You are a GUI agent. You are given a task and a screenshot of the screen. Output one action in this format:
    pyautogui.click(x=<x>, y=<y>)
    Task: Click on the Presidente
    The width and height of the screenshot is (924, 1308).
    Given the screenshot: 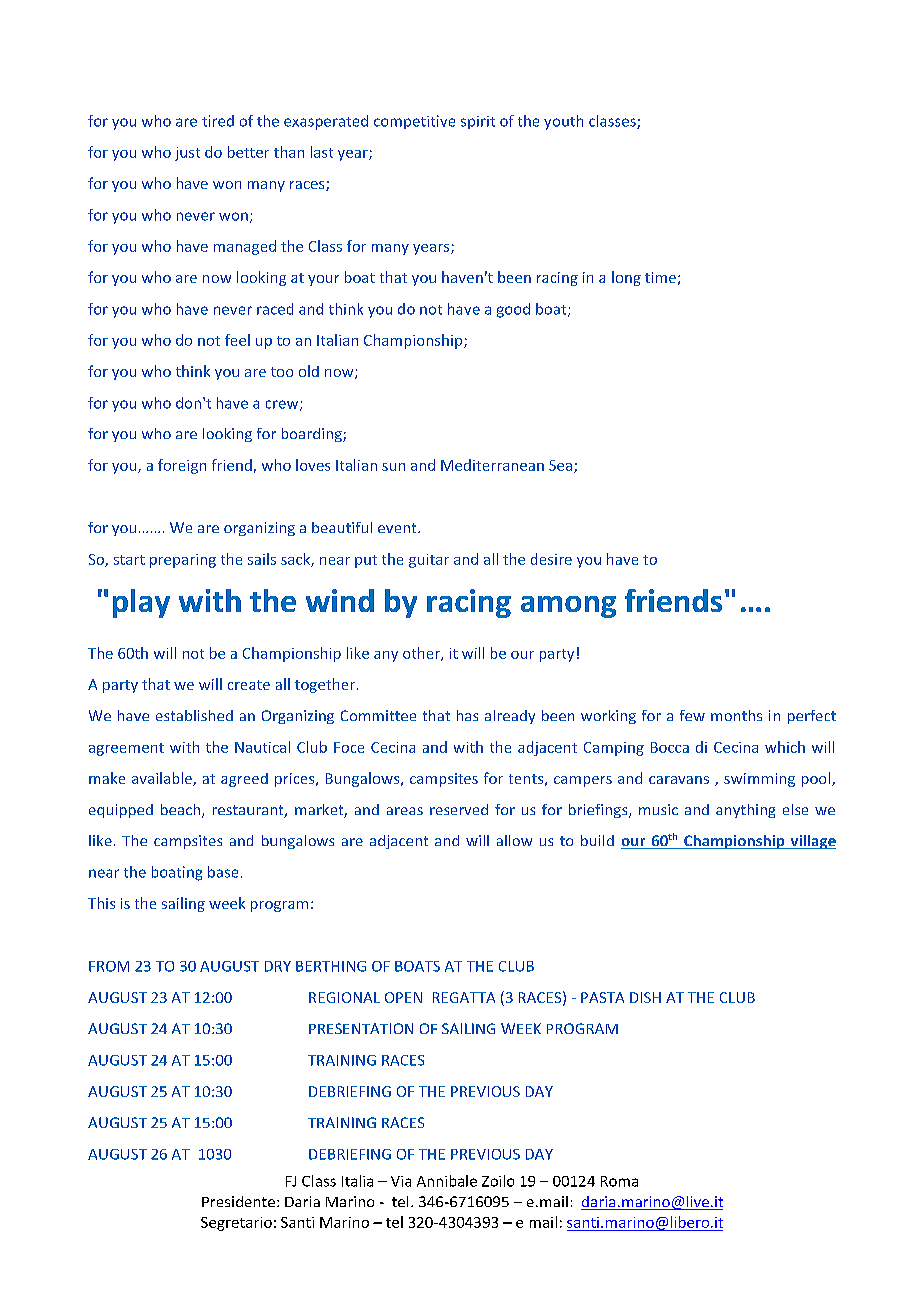 What is the action you would take?
    pyautogui.click(x=238, y=1201)
